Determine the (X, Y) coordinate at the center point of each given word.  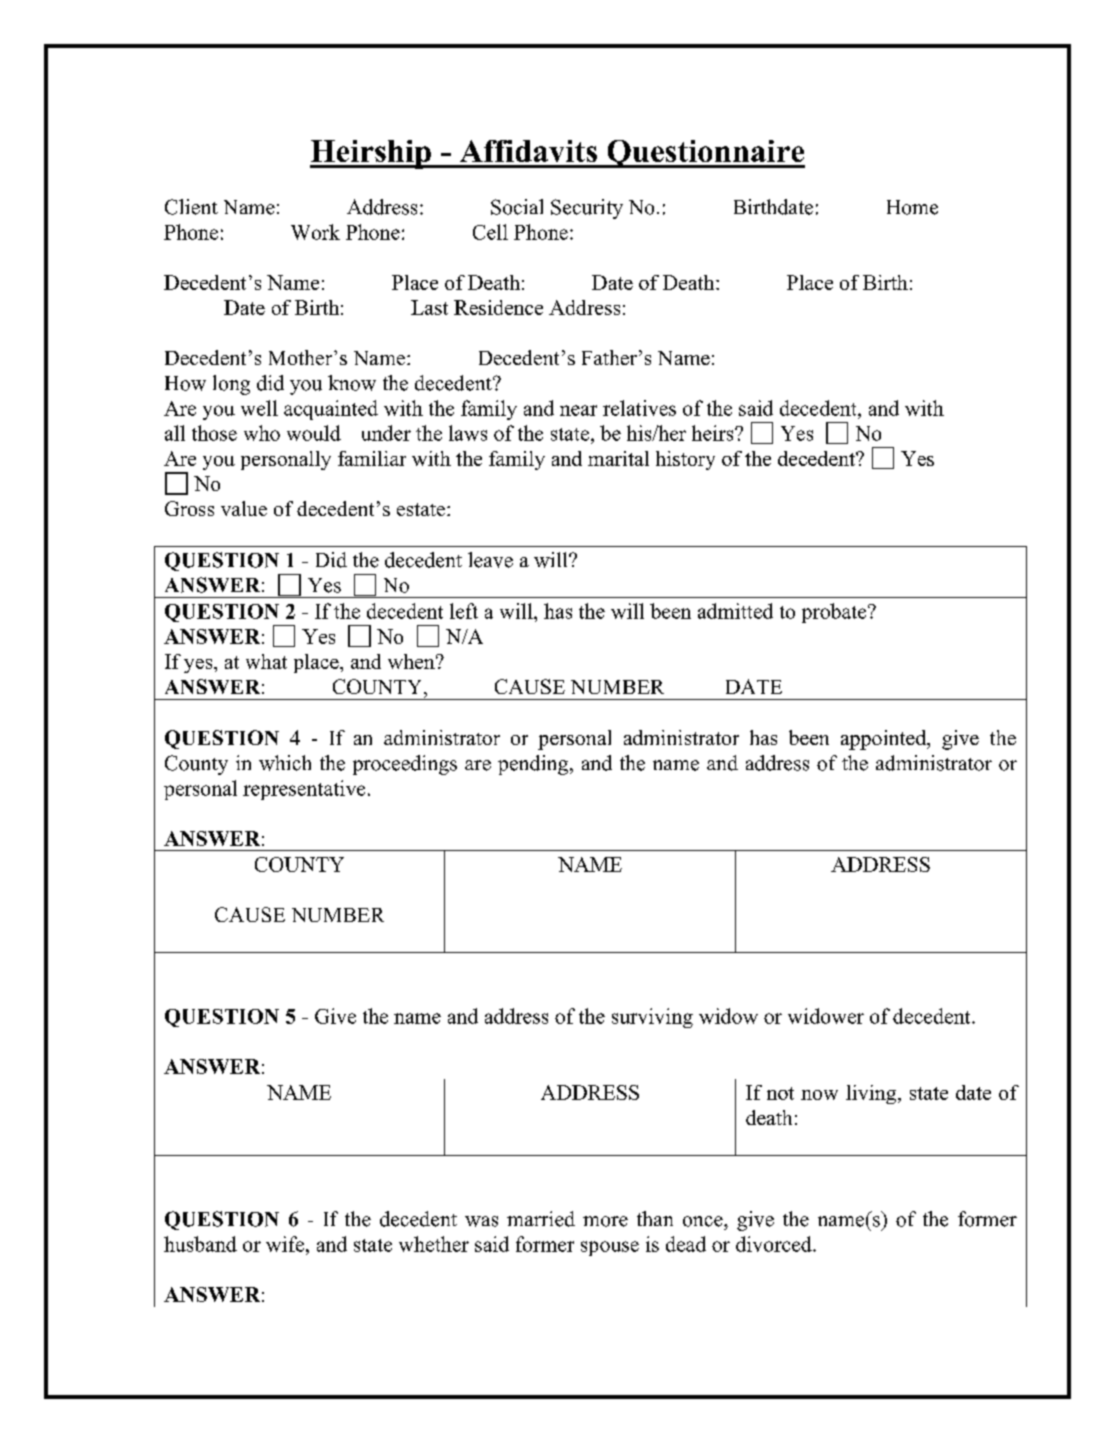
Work (315, 232)
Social (517, 207)
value (244, 508)
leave (490, 560)
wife (285, 1244)
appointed (885, 740)
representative (304, 790)
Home (912, 207)
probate (835, 613)
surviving (652, 1018)
